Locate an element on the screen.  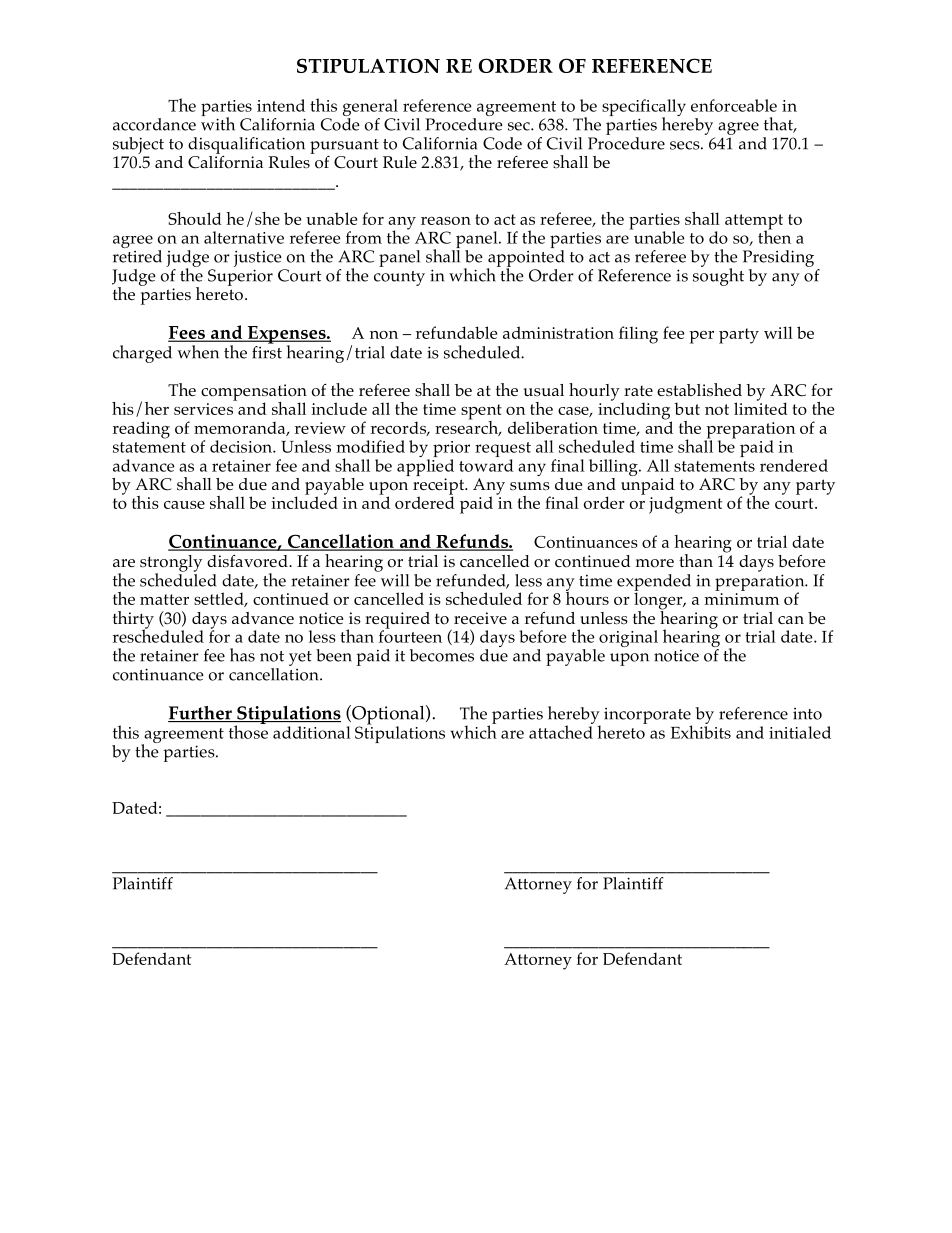
Exhibits is located at coordinates (701, 731).
